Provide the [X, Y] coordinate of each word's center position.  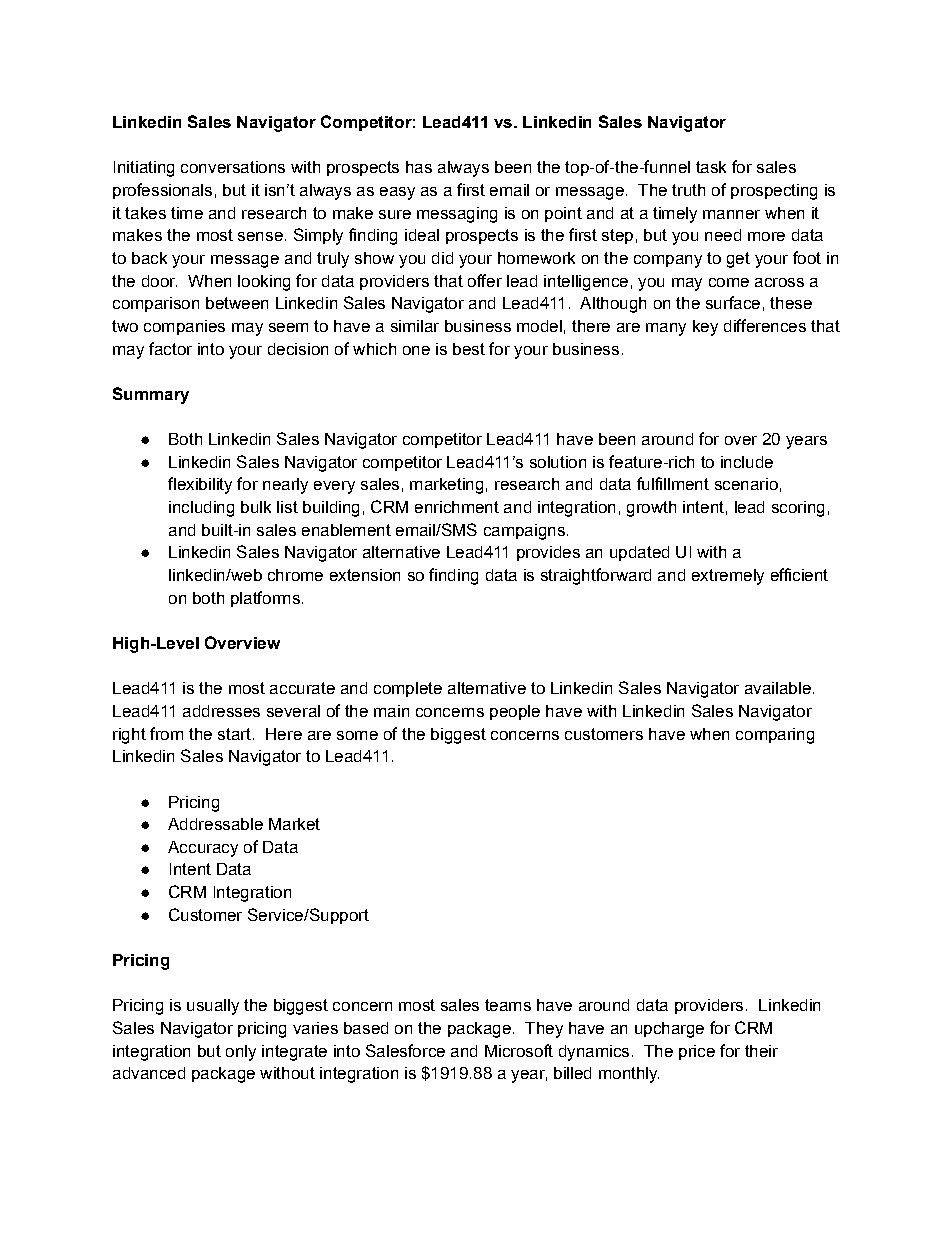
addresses [221, 711]
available [778, 688]
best [469, 349]
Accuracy [203, 849]
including [201, 509]
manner [731, 214]
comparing [775, 736]
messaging [457, 215]
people [515, 712]
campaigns [524, 532]
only [241, 1053]
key [705, 328]
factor [170, 348]
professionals [162, 191]
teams [508, 1005]
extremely [728, 577]
